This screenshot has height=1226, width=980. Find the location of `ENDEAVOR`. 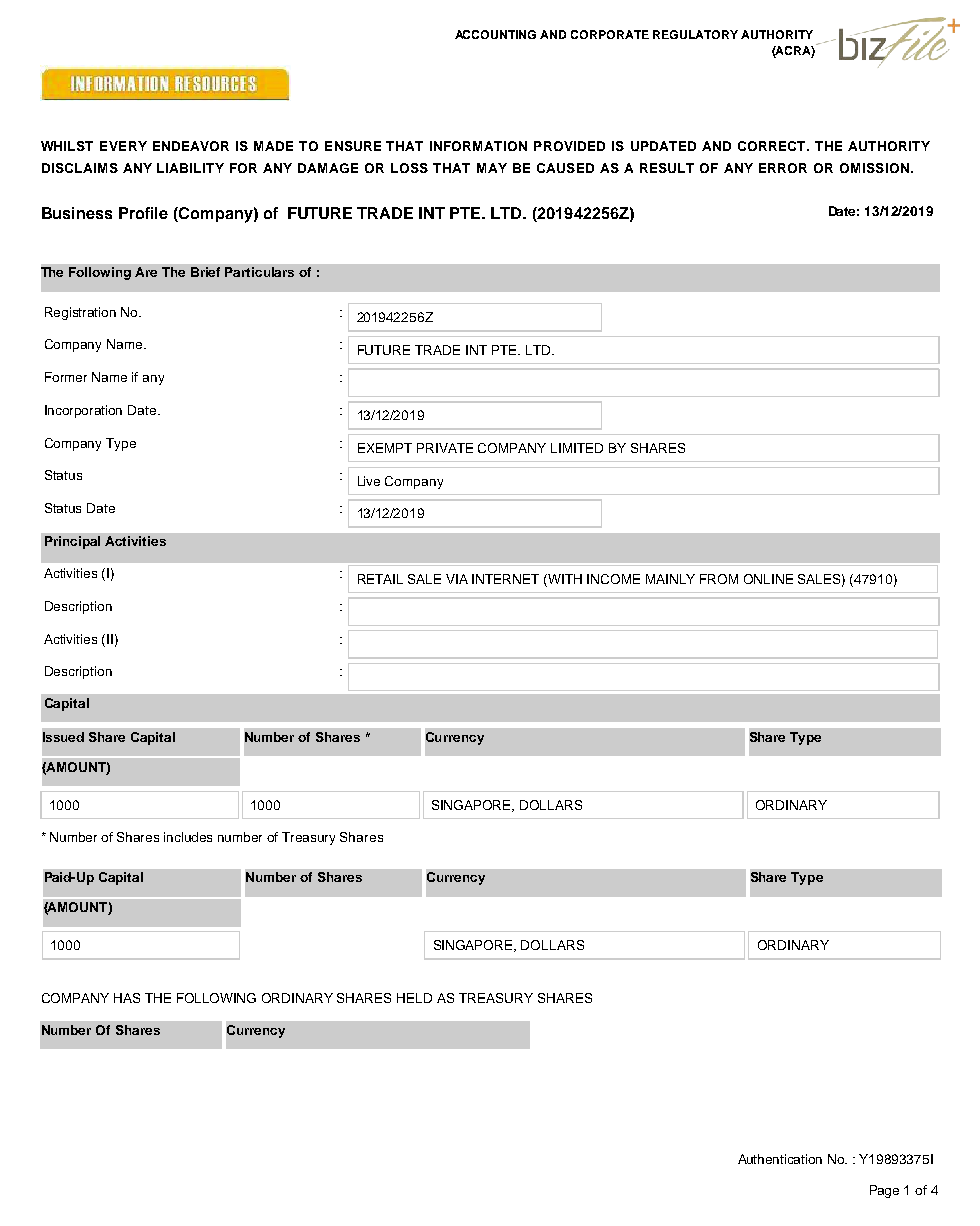

ENDEAVOR is located at coordinates (191, 146).
